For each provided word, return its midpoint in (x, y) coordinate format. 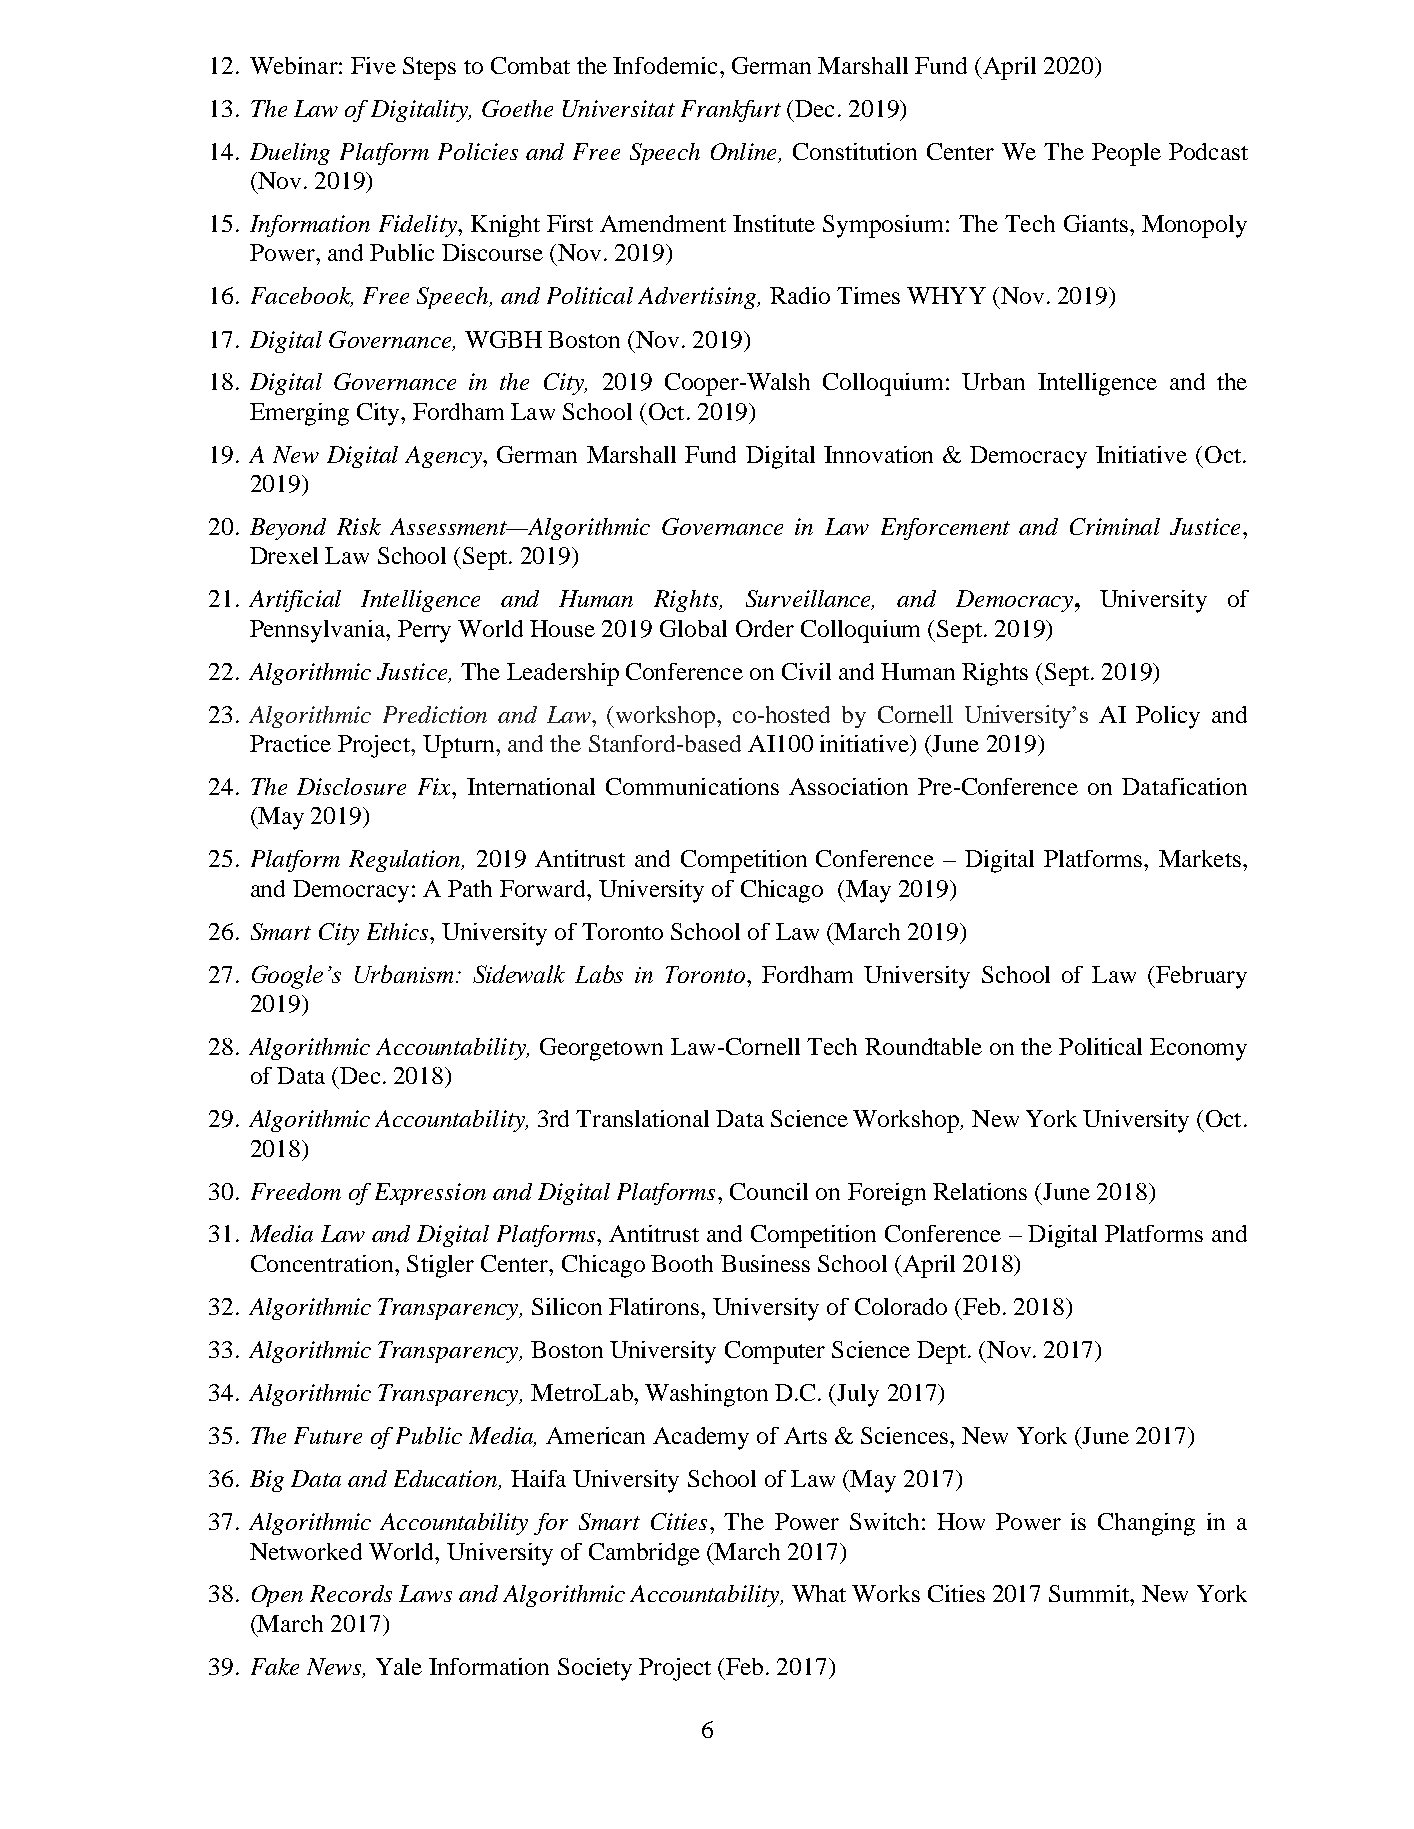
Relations (980, 1191)
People (1126, 154)
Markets (1200, 858)
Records (351, 1593)
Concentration (323, 1263)
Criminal (1115, 526)
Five (373, 65)
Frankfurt (731, 111)
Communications (692, 786)
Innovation (878, 454)
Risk (359, 526)
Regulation (406, 861)
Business (765, 1263)
